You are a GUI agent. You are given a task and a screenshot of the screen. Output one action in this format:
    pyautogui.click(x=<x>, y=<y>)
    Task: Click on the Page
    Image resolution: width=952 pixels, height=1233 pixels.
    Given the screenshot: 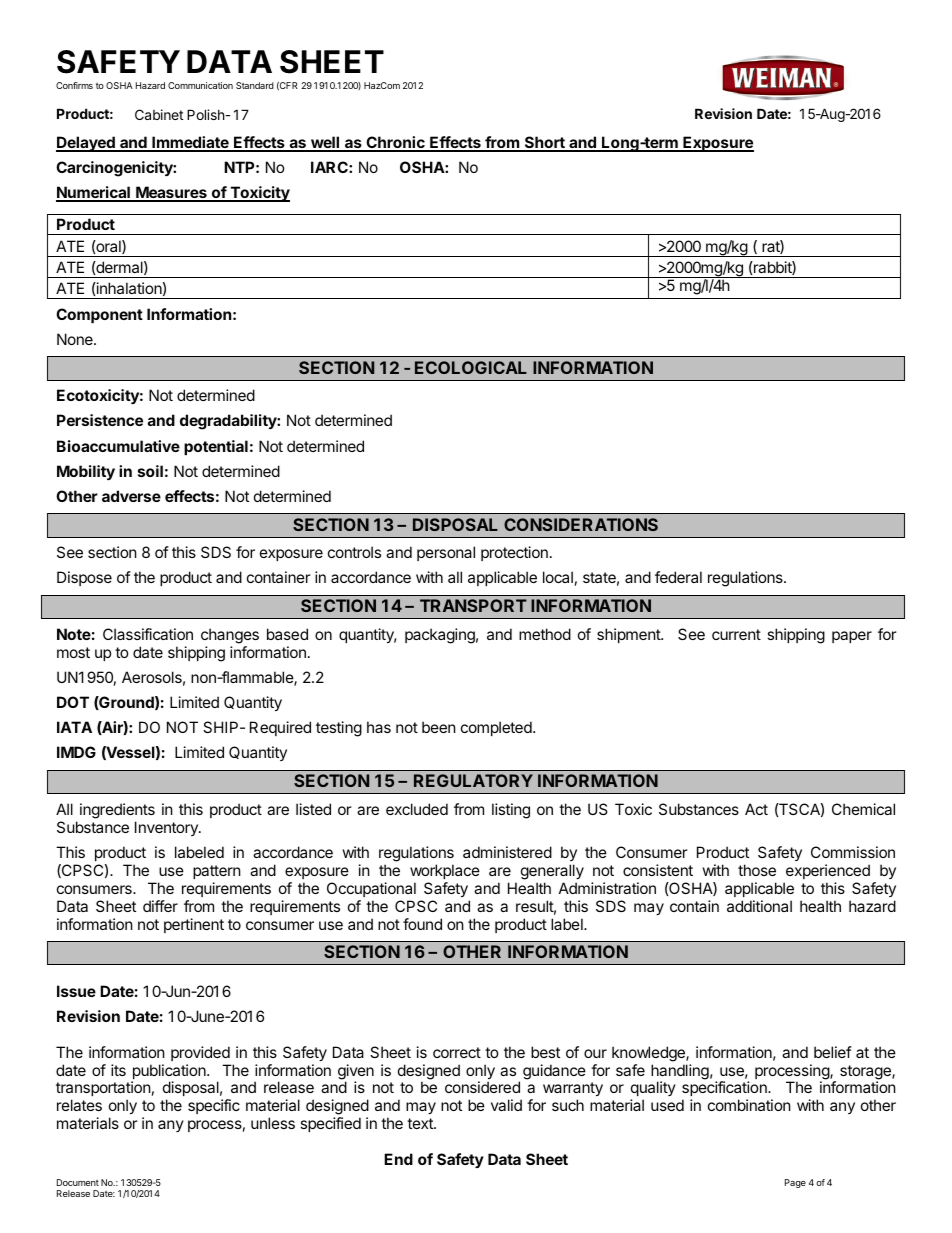 What is the action you would take?
    pyautogui.click(x=795, y=1183)
